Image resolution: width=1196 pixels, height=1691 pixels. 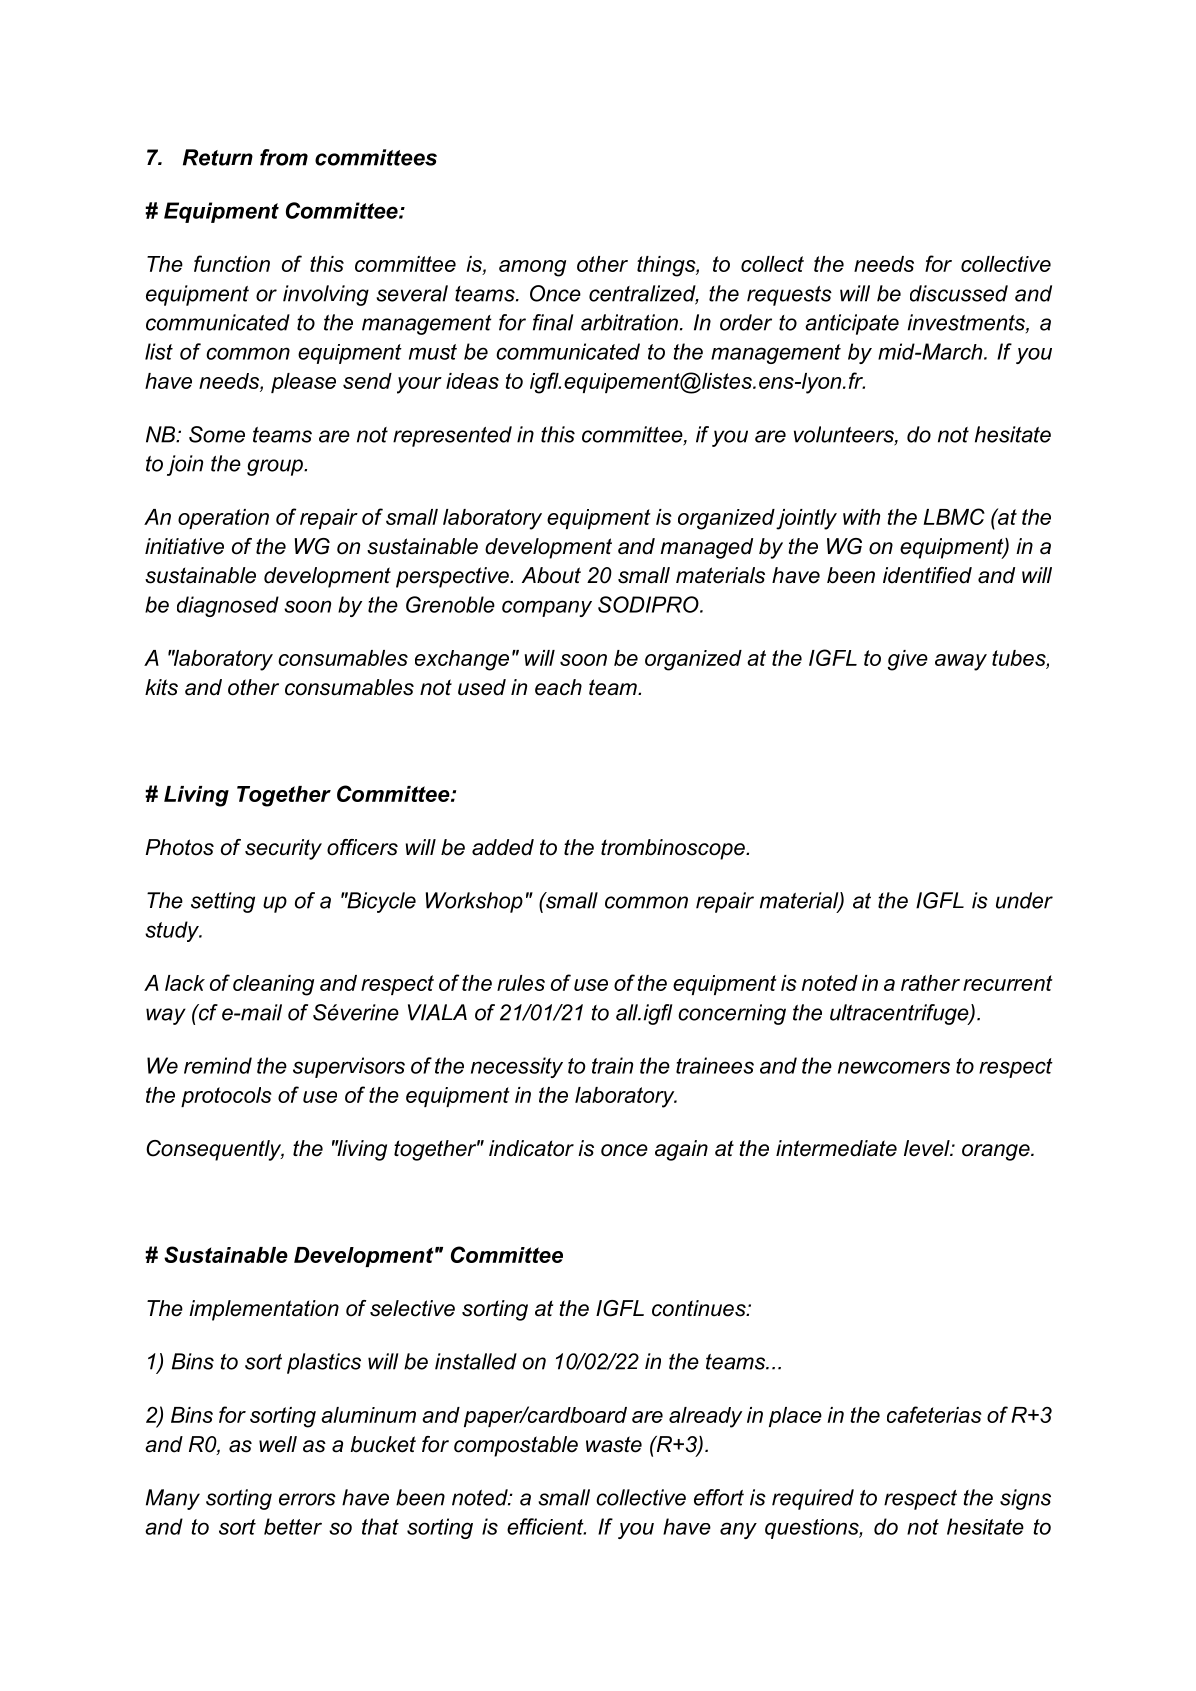 I want to click on each, so click(x=558, y=687).
